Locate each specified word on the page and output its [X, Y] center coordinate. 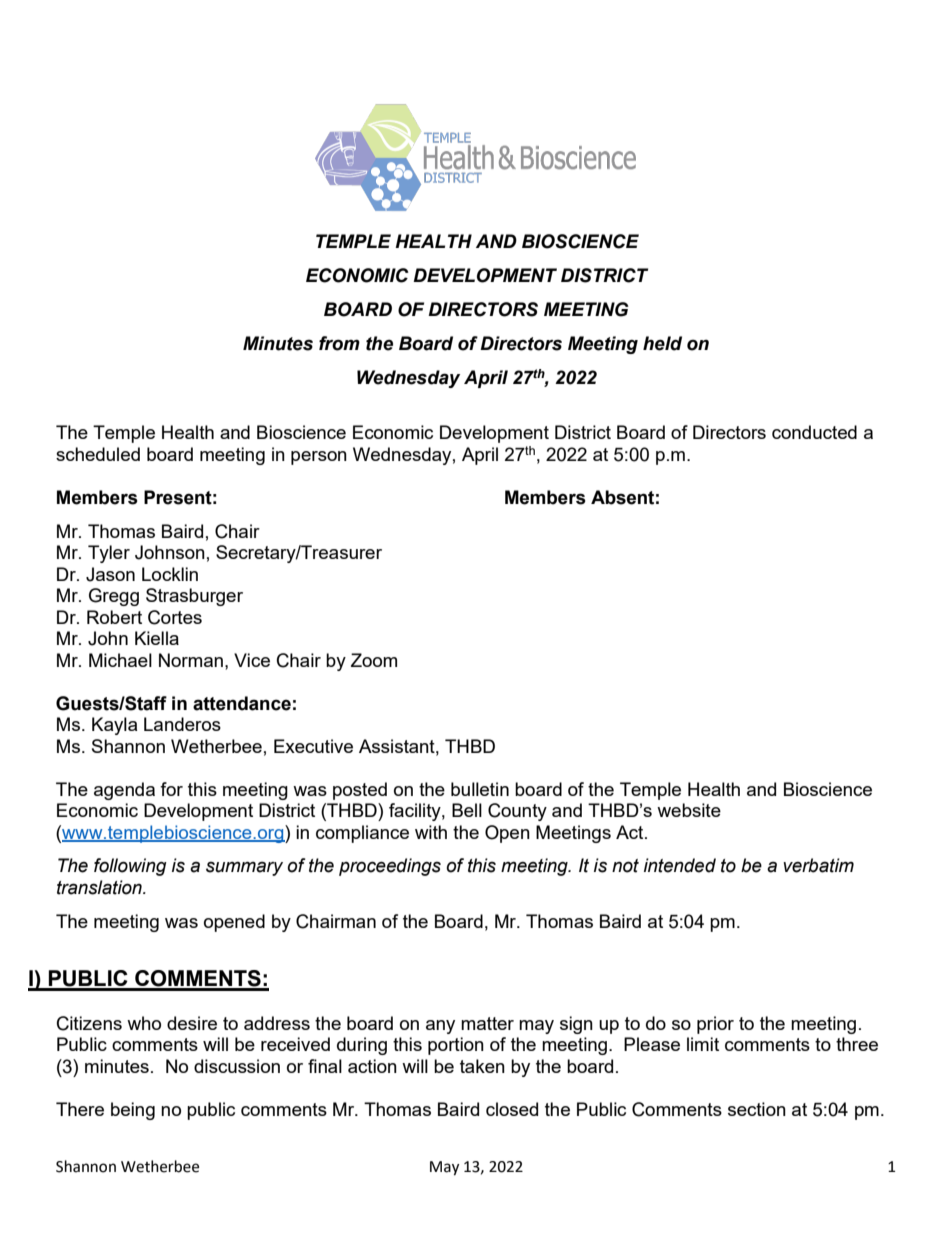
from [339, 343]
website [689, 810]
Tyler [109, 554]
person [319, 458]
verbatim [818, 865]
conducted [814, 432]
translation [100, 887]
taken [482, 1066]
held [662, 343]
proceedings [390, 867]
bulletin [480, 789]
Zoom [374, 660]
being [133, 1111]
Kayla [114, 726]
